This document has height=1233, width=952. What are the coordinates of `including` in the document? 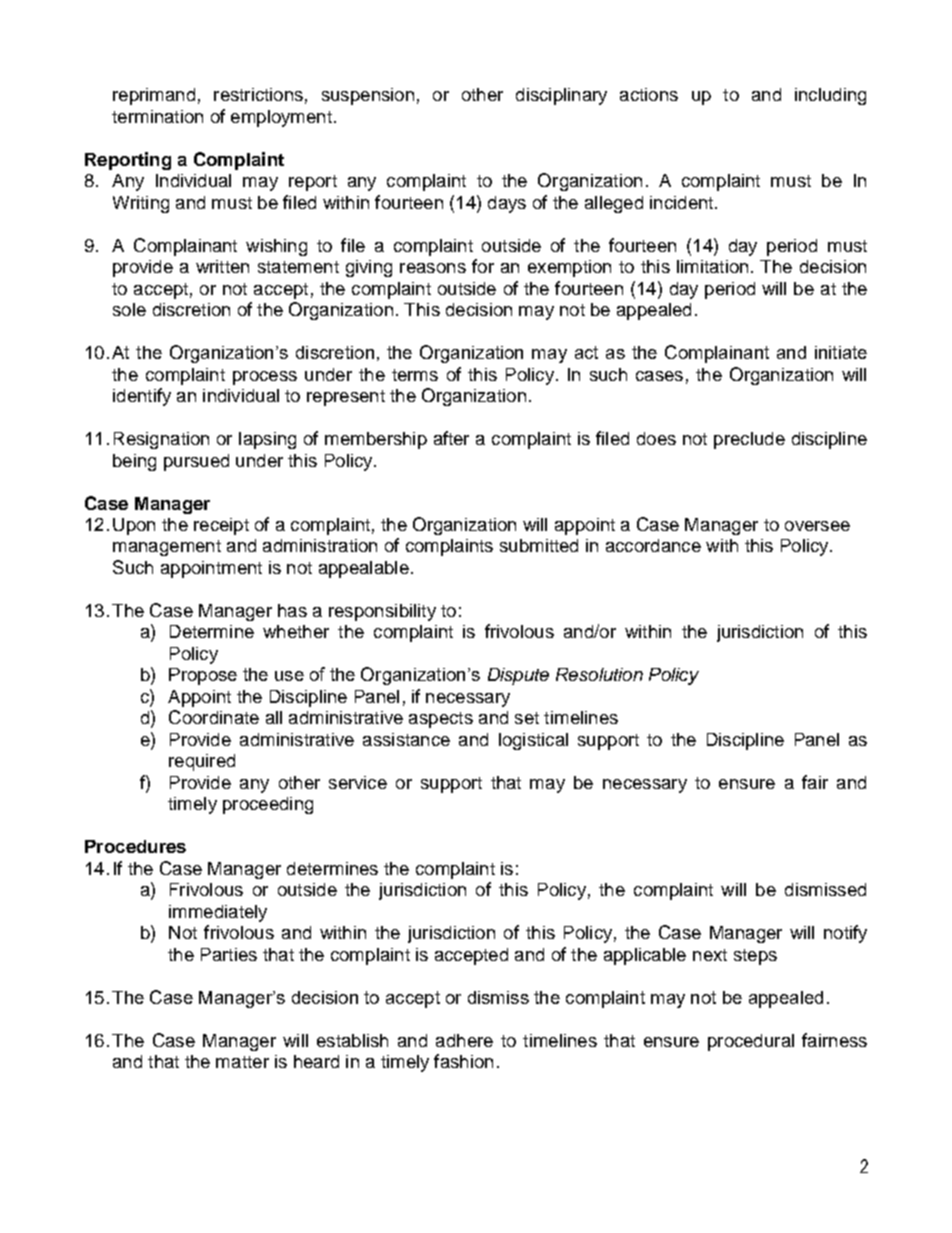 It's located at (830, 96).
